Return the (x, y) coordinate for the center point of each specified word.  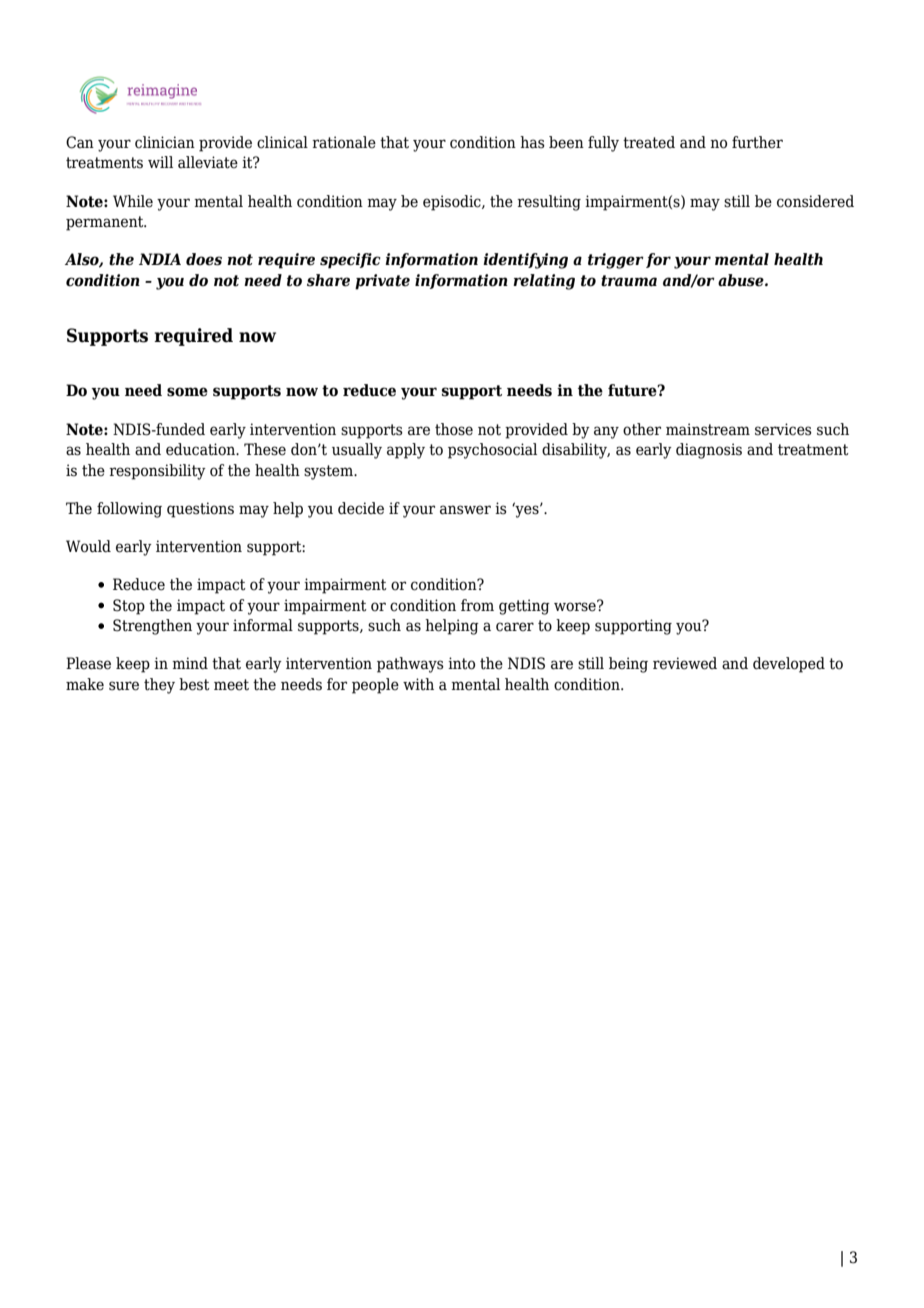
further (757, 142)
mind (190, 663)
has (532, 142)
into (461, 663)
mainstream (708, 429)
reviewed (685, 663)
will (160, 162)
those (454, 429)
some (187, 392)
